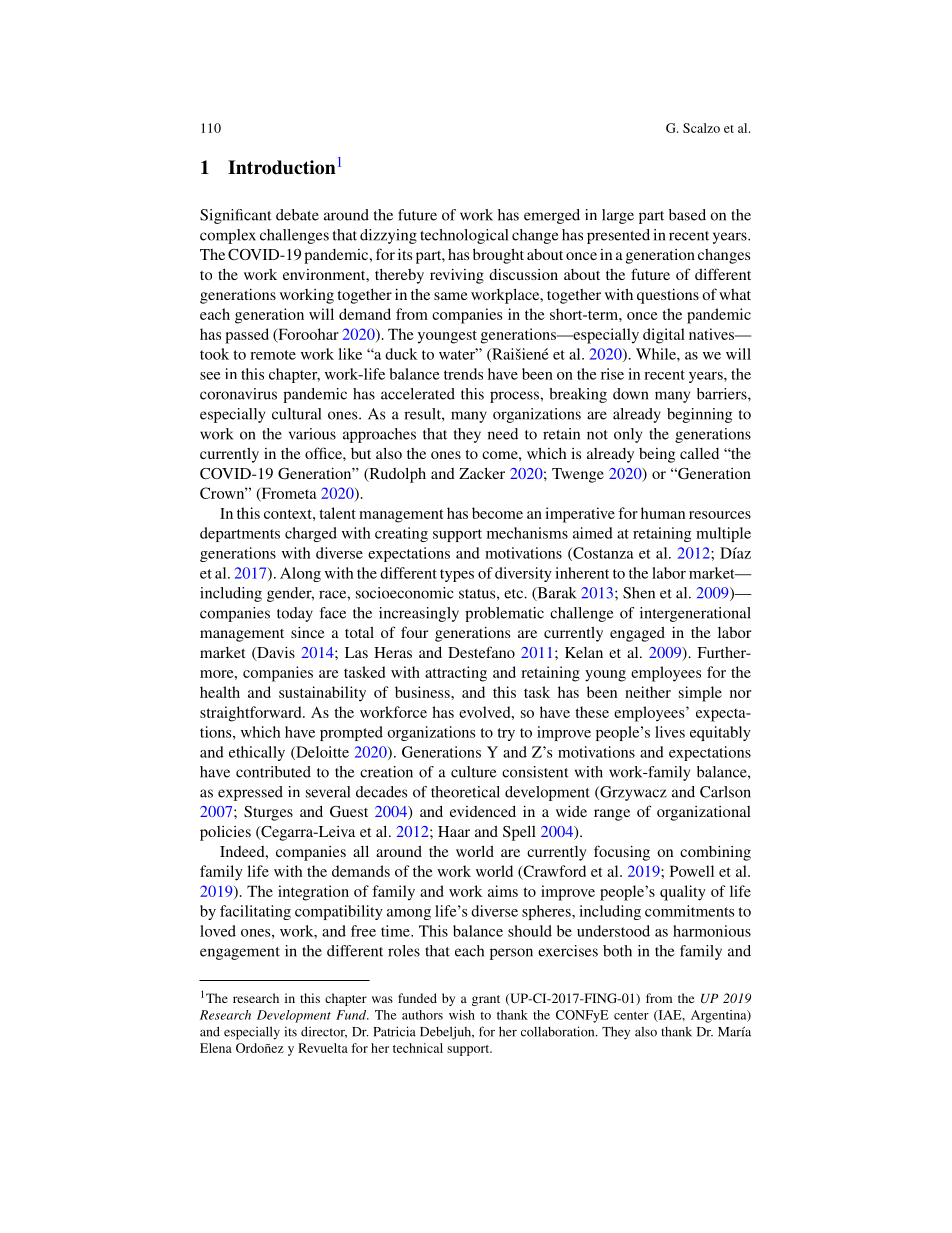  I want to click on straightforward, so click(252, 714).
